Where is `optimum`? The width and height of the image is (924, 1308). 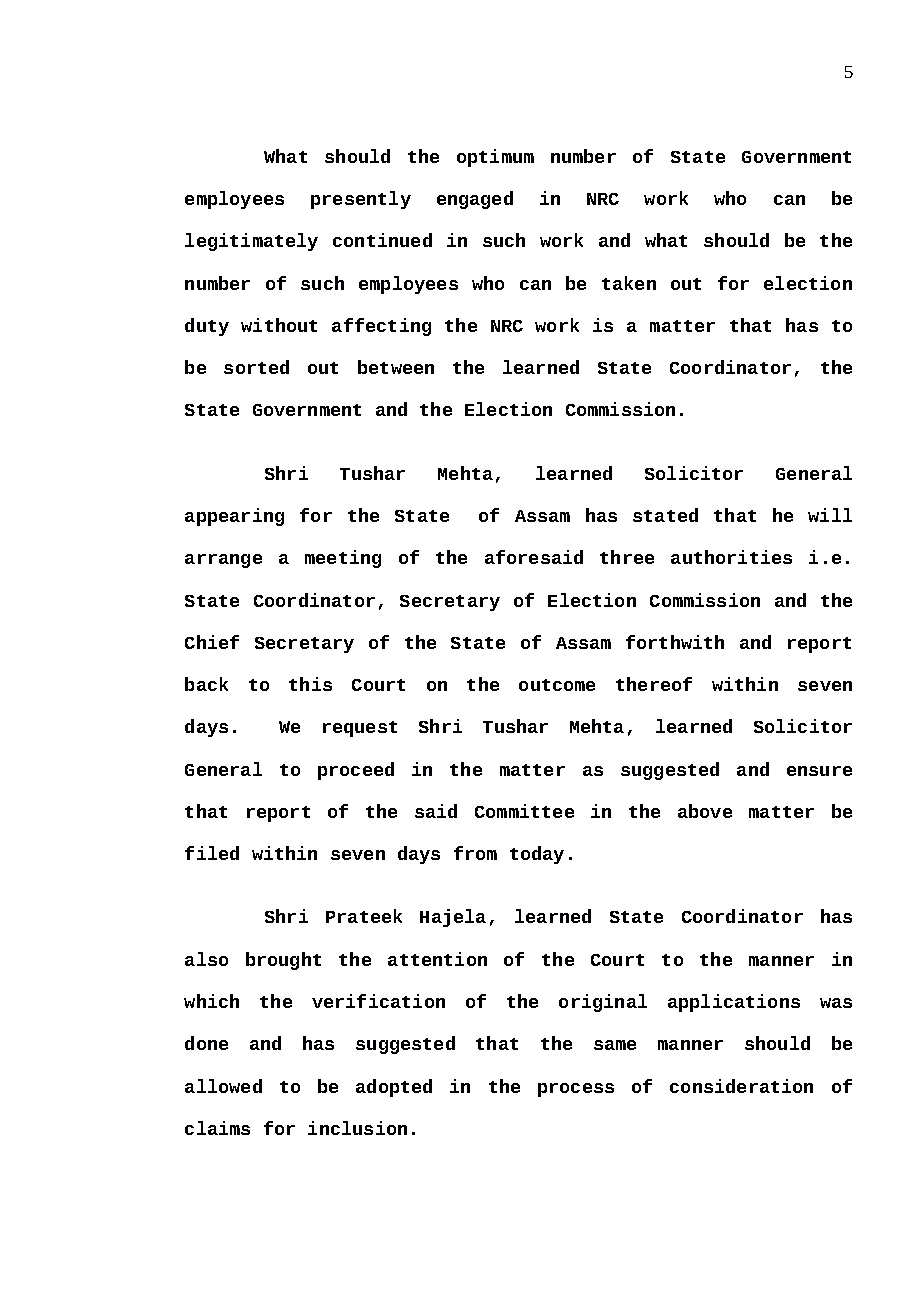
optimum is located at coordinates (495, 158).
